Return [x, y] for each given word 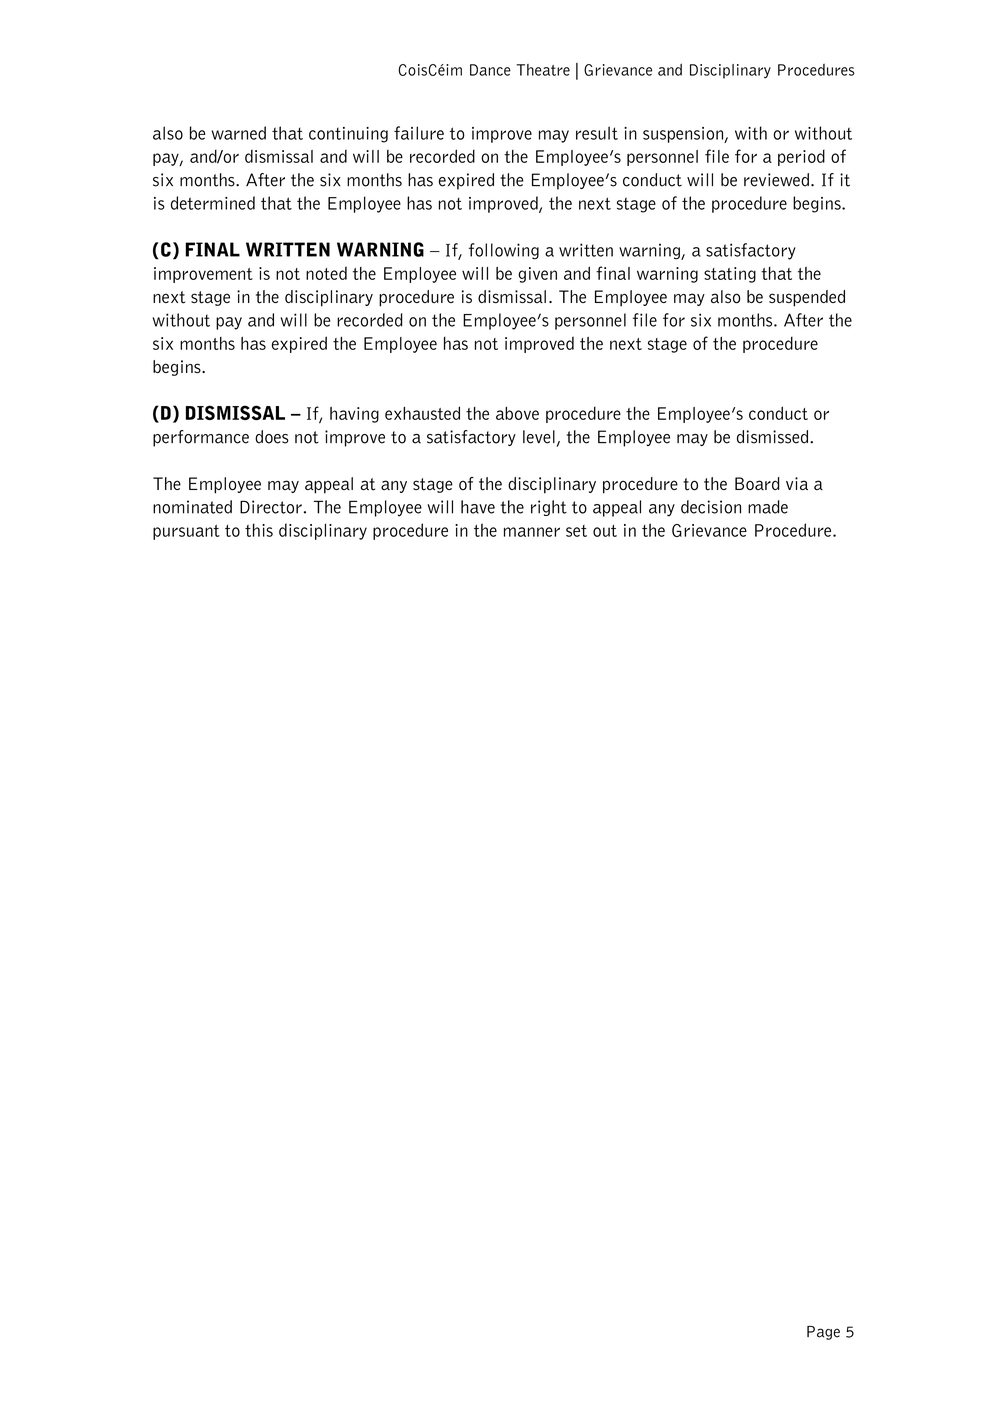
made [768, 507]
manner [532, 532]
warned [239, 133]
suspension [684, 135]
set [576, 531]
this [259, 530]
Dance [490, 70]
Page [823, 1333]
